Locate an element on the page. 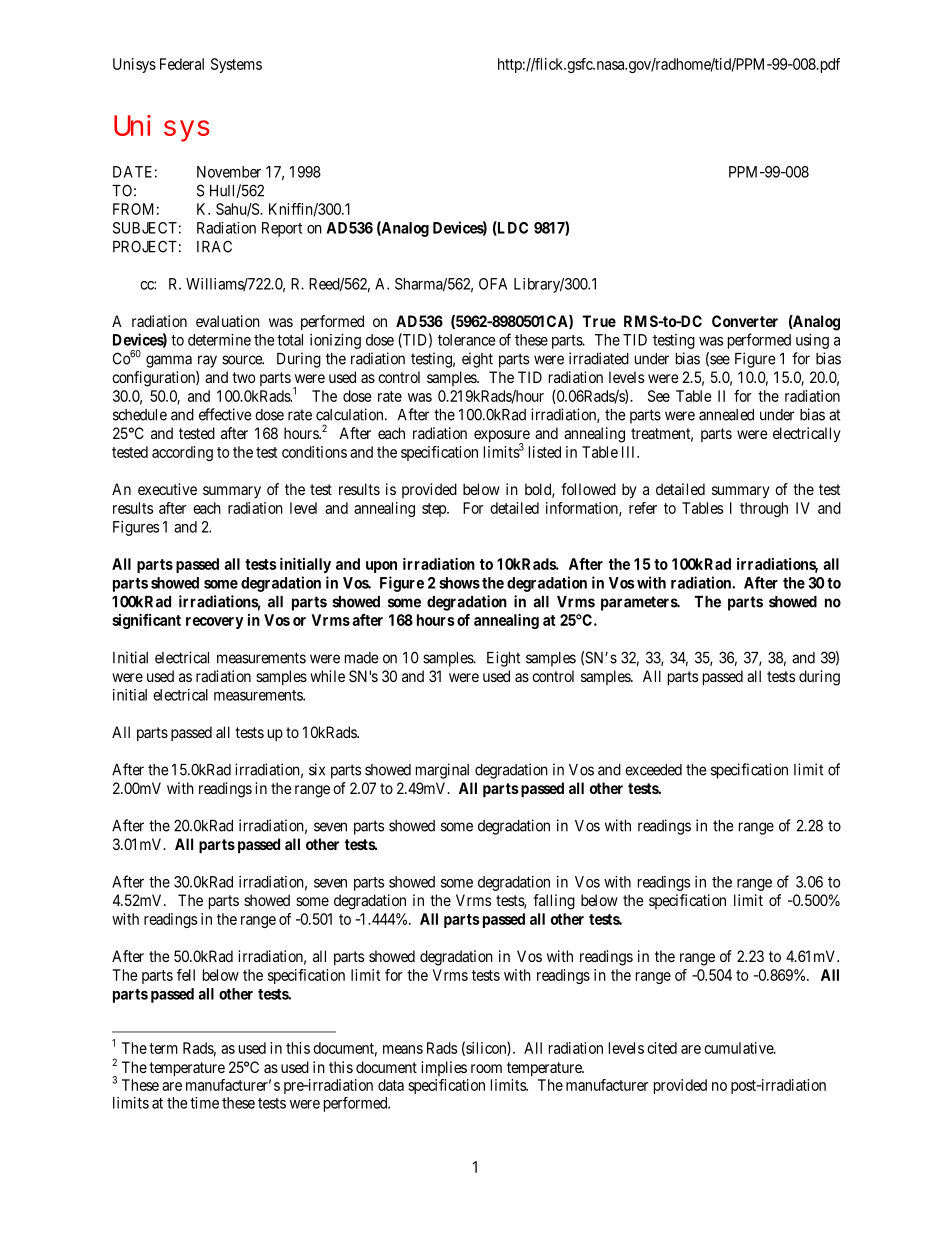 The width and height of the image is (952, 1233). time is located at coordinates (204, 1103).
